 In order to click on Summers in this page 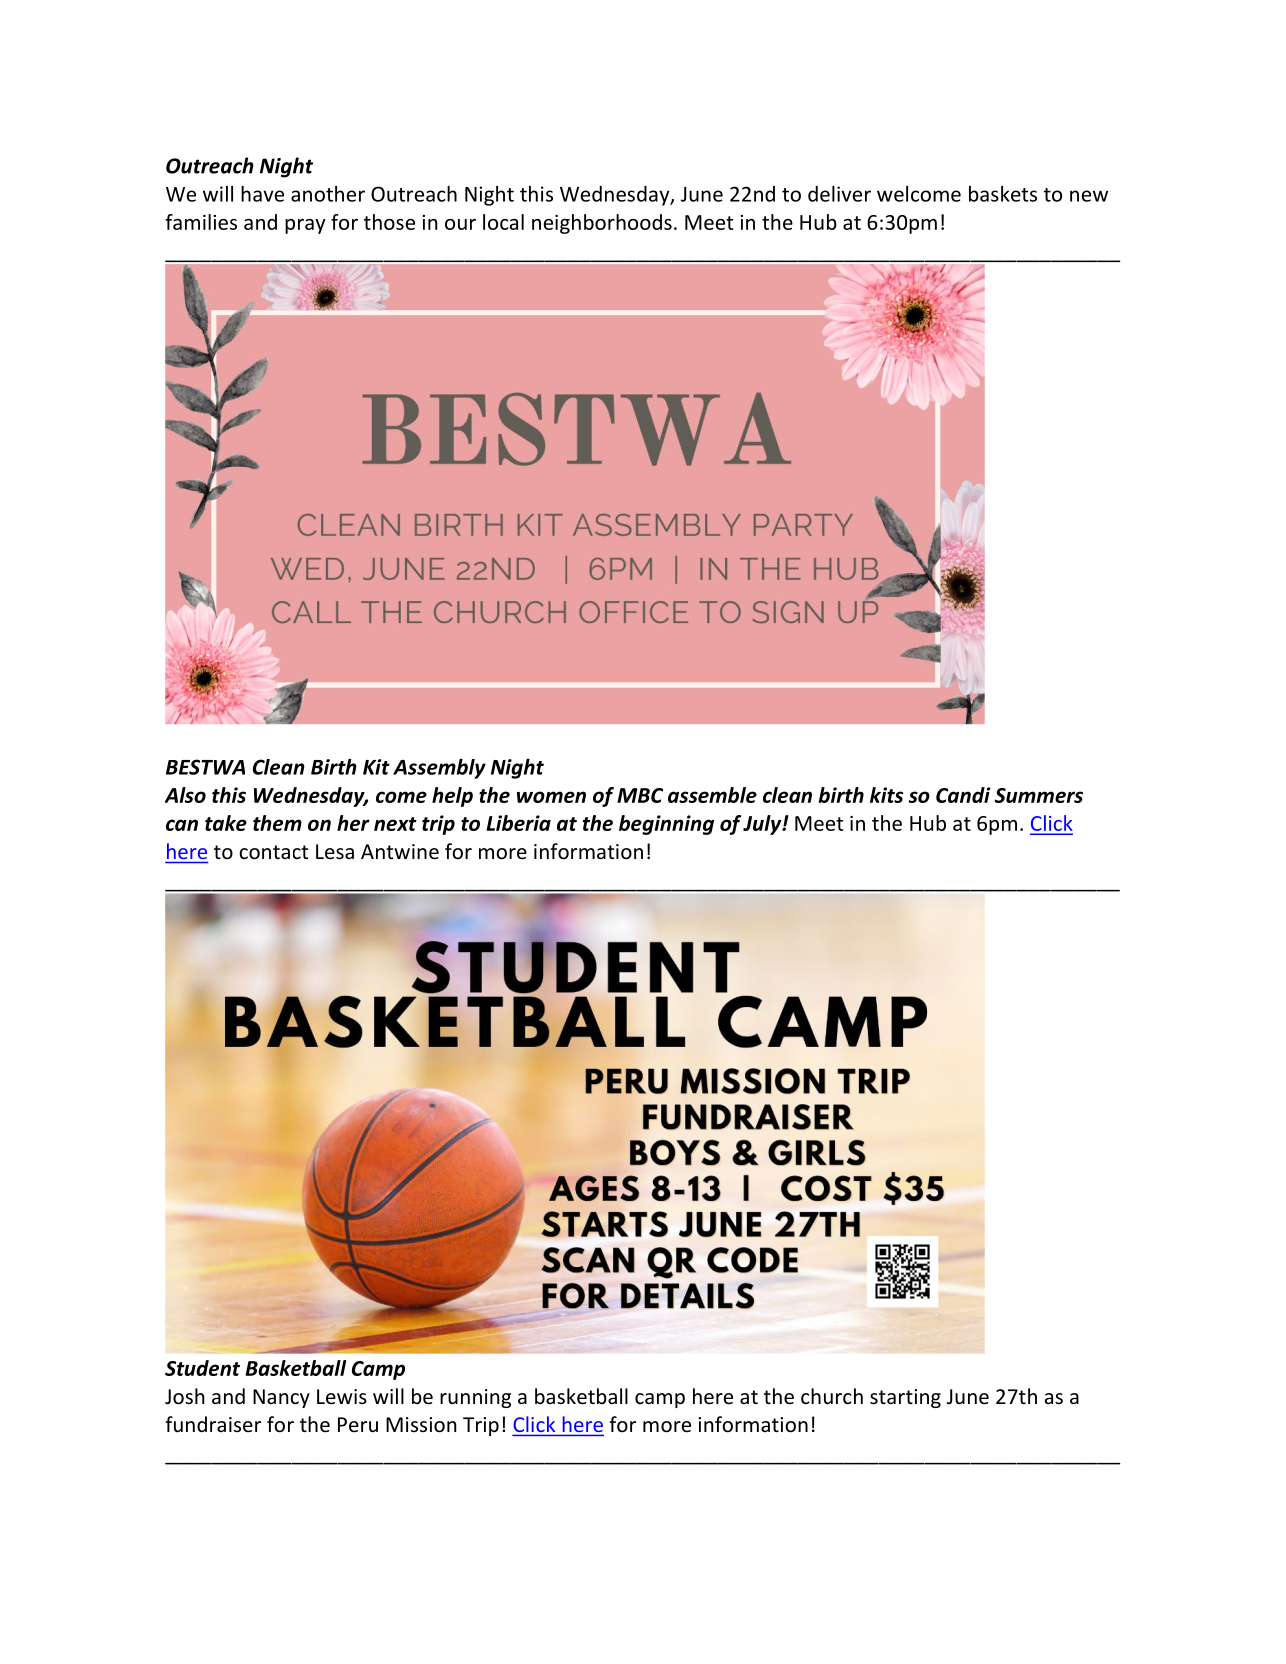, I will do `click(1038, 795)`.
